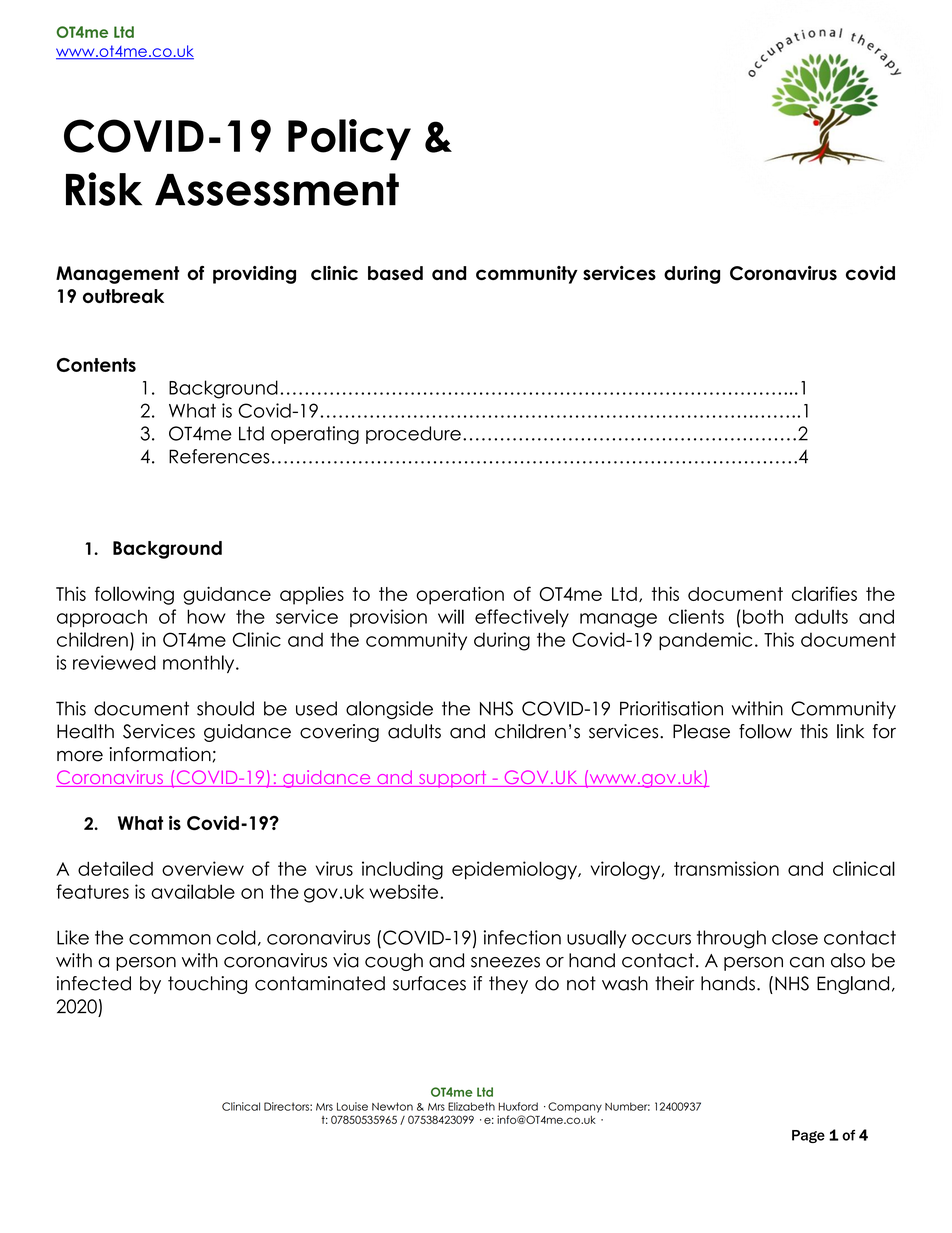 The height and width of the screenshot is (1233, 952). Describe the element at coordinates (349, 140) in the screenshot. I see `Policy` at that location.
